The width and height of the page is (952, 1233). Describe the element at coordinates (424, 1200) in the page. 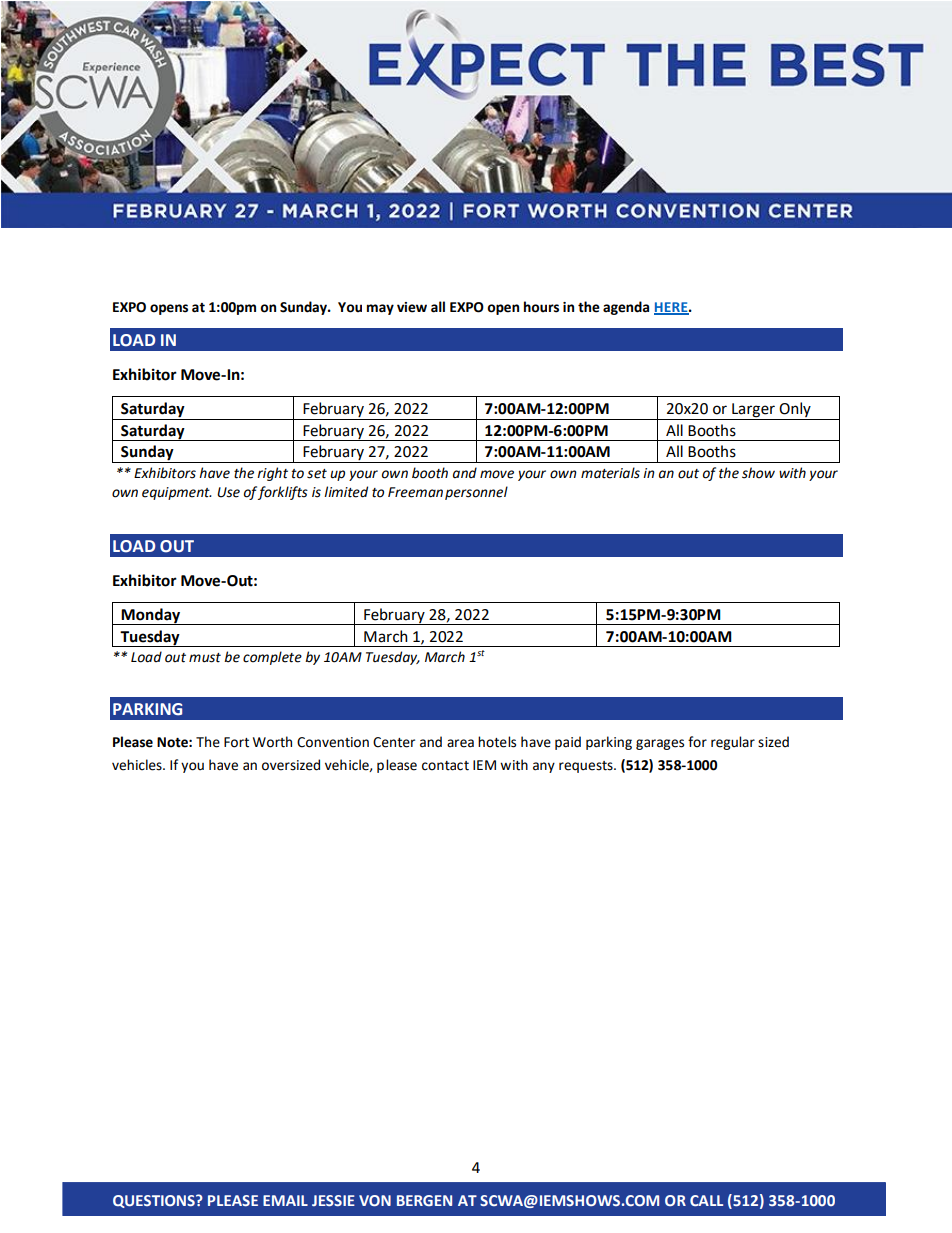

I see `BERGEN` at that location.
